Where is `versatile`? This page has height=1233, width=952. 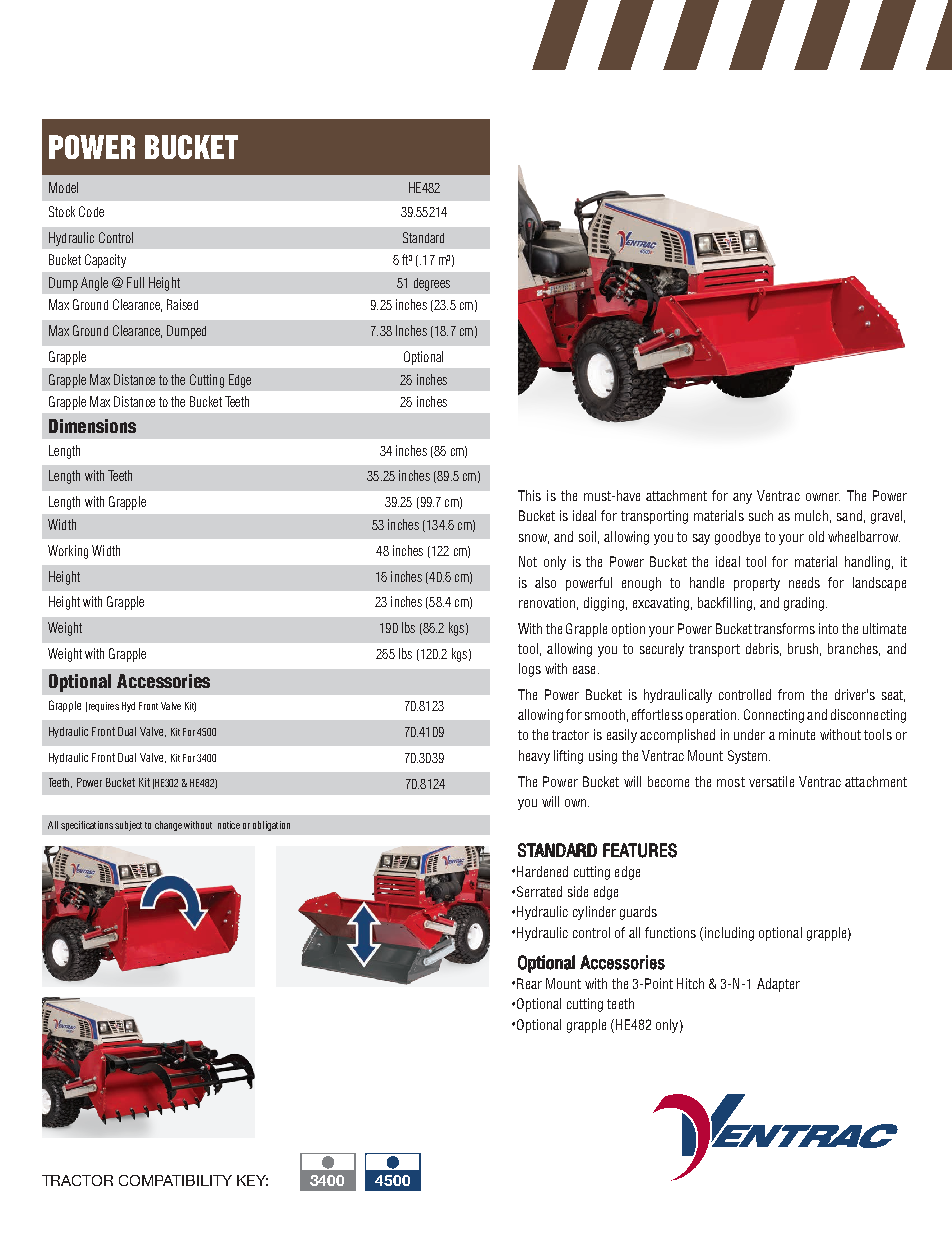 versatile is located at coordinates (771, 781).
